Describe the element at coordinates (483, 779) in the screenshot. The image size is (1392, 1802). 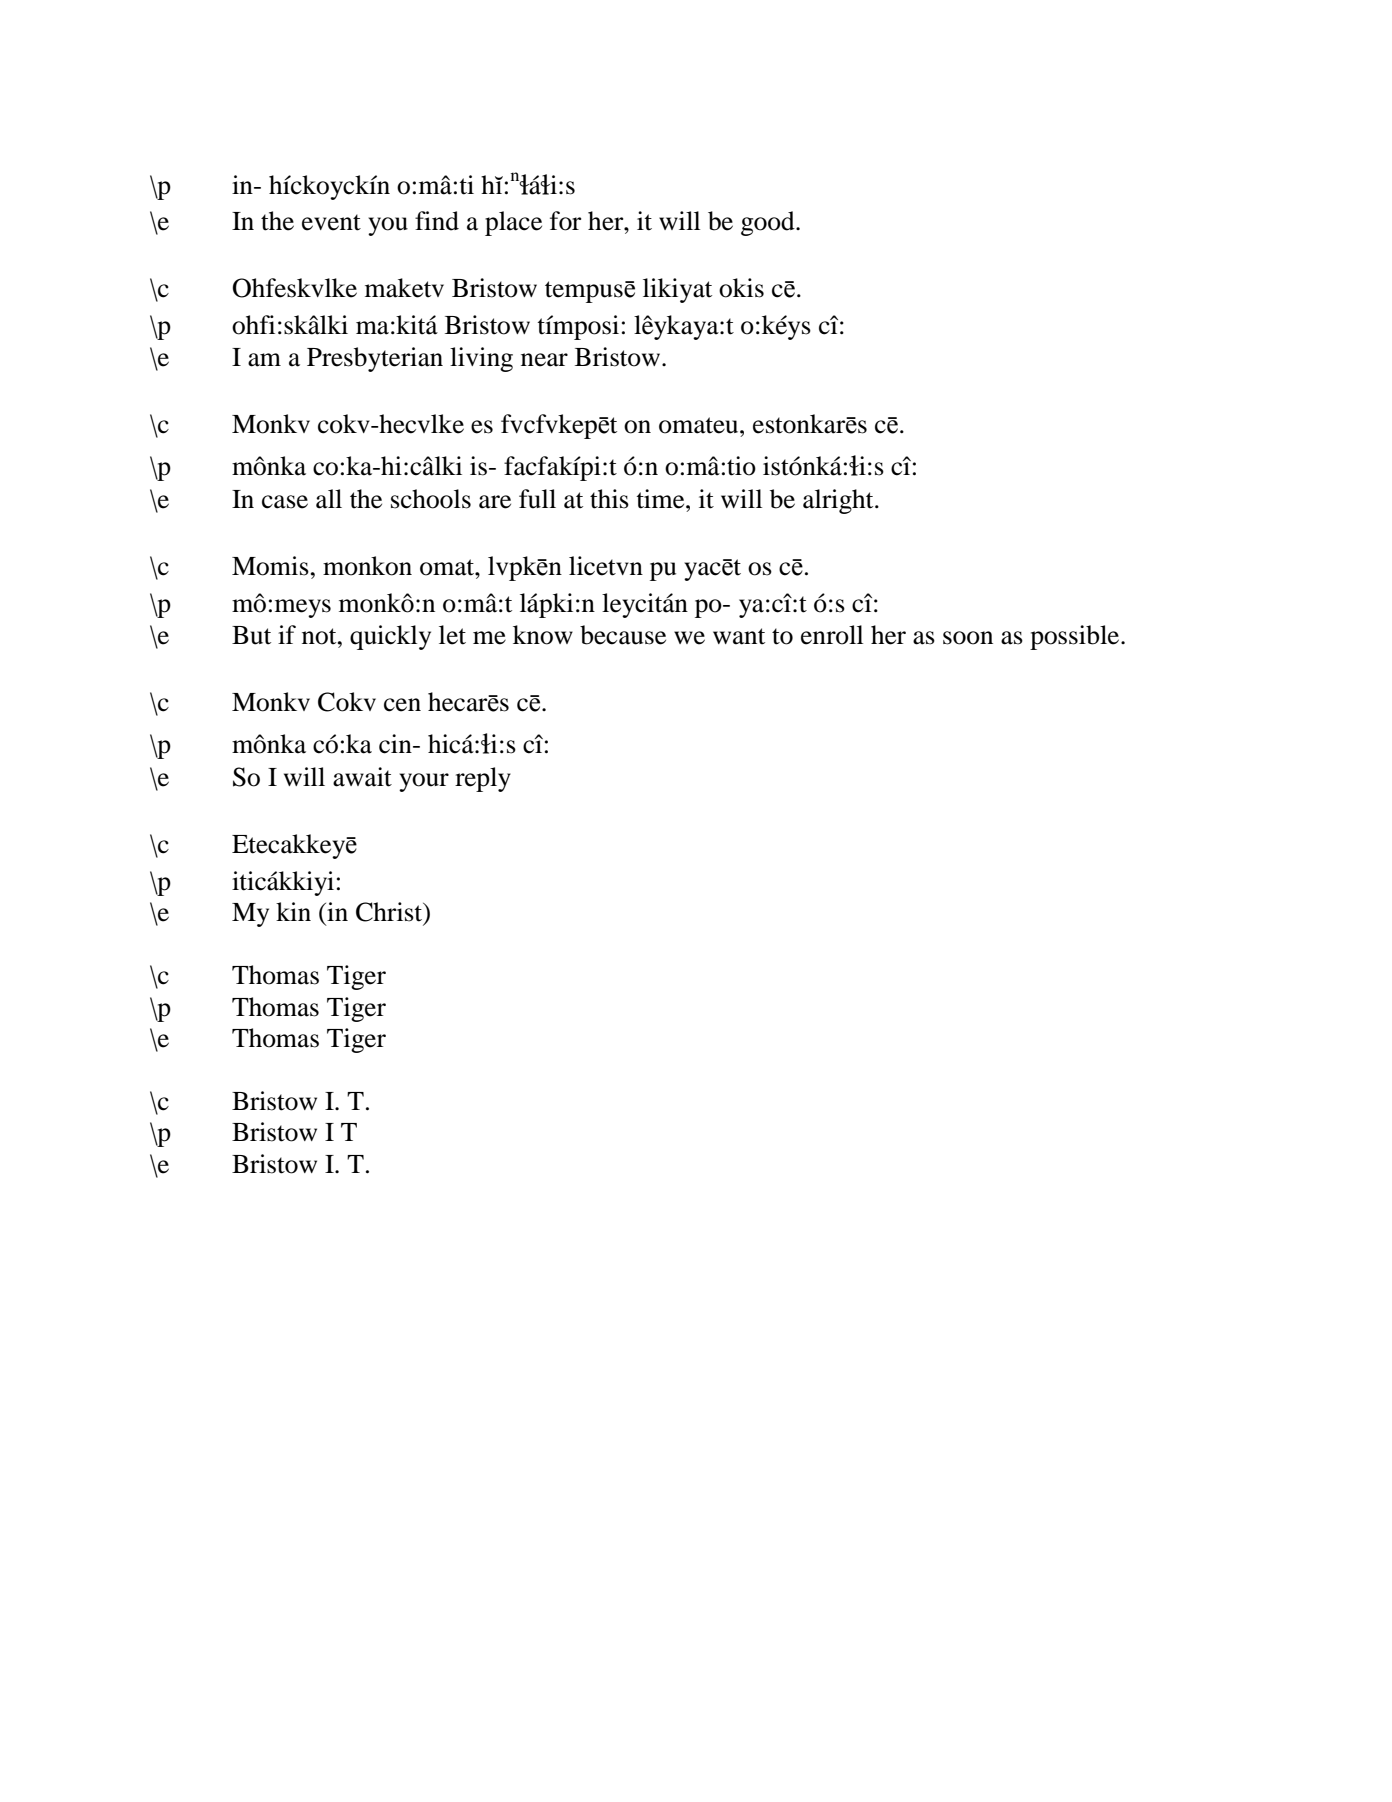
I see `reply` at that location.
